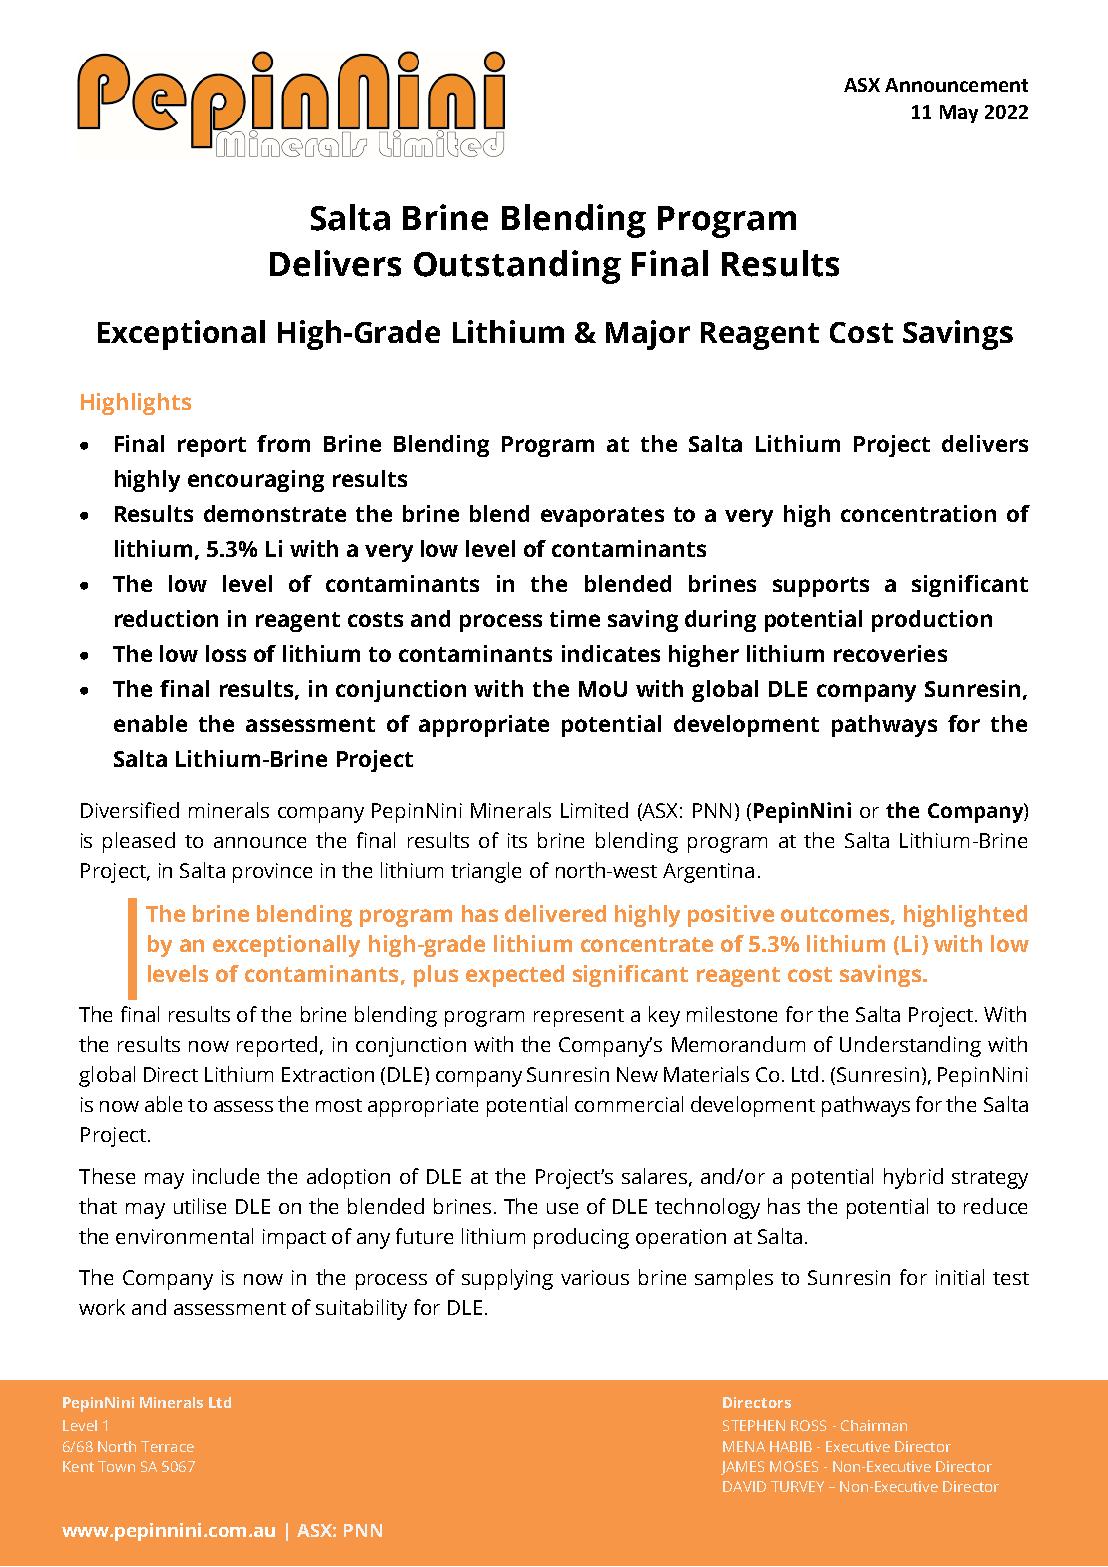 This page has height=1567, width=1108. Describe the element at coordinates (283, 443) in the page. I see `from` at that location.
